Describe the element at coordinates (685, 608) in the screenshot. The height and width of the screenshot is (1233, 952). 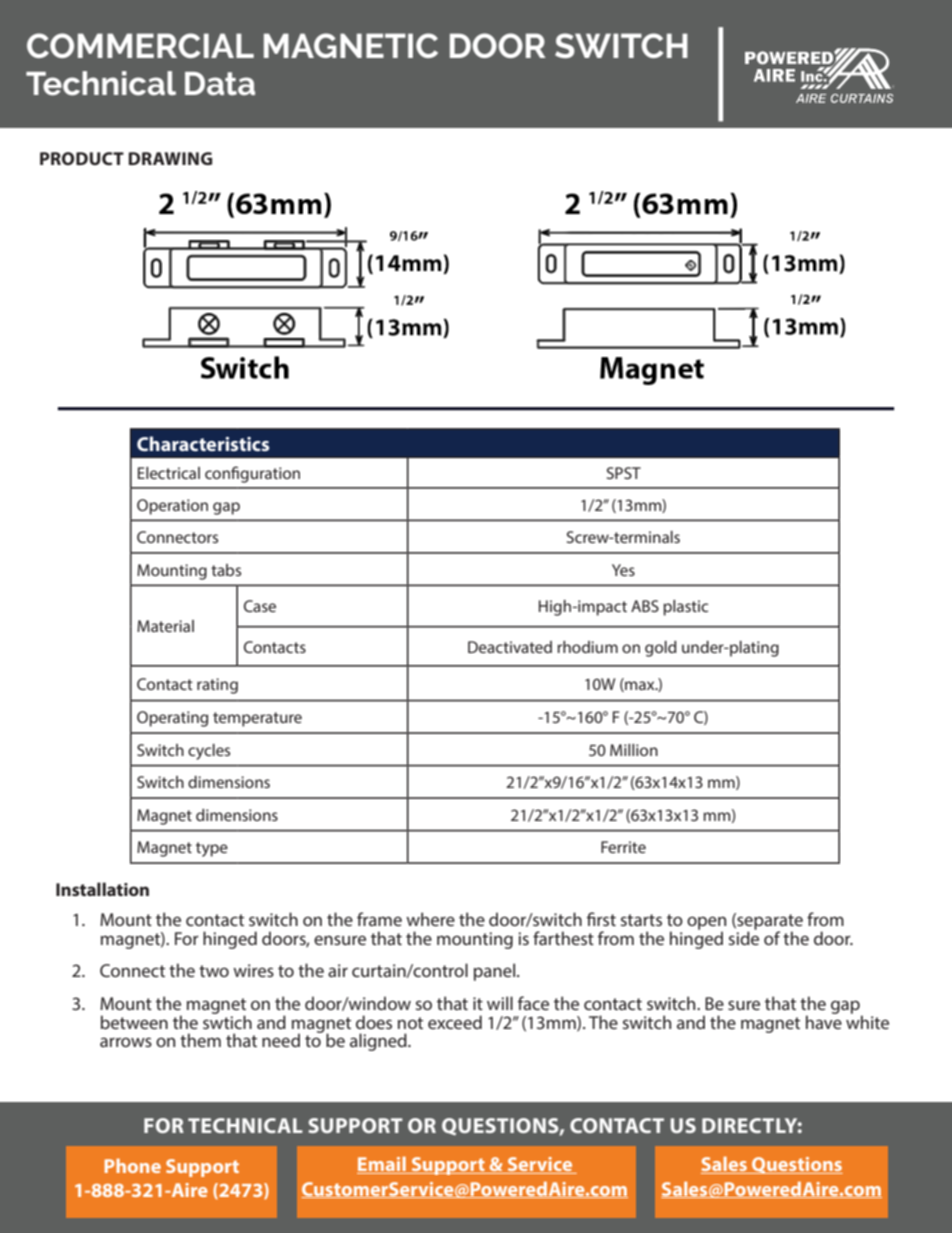
I see `plastic` at that location.
